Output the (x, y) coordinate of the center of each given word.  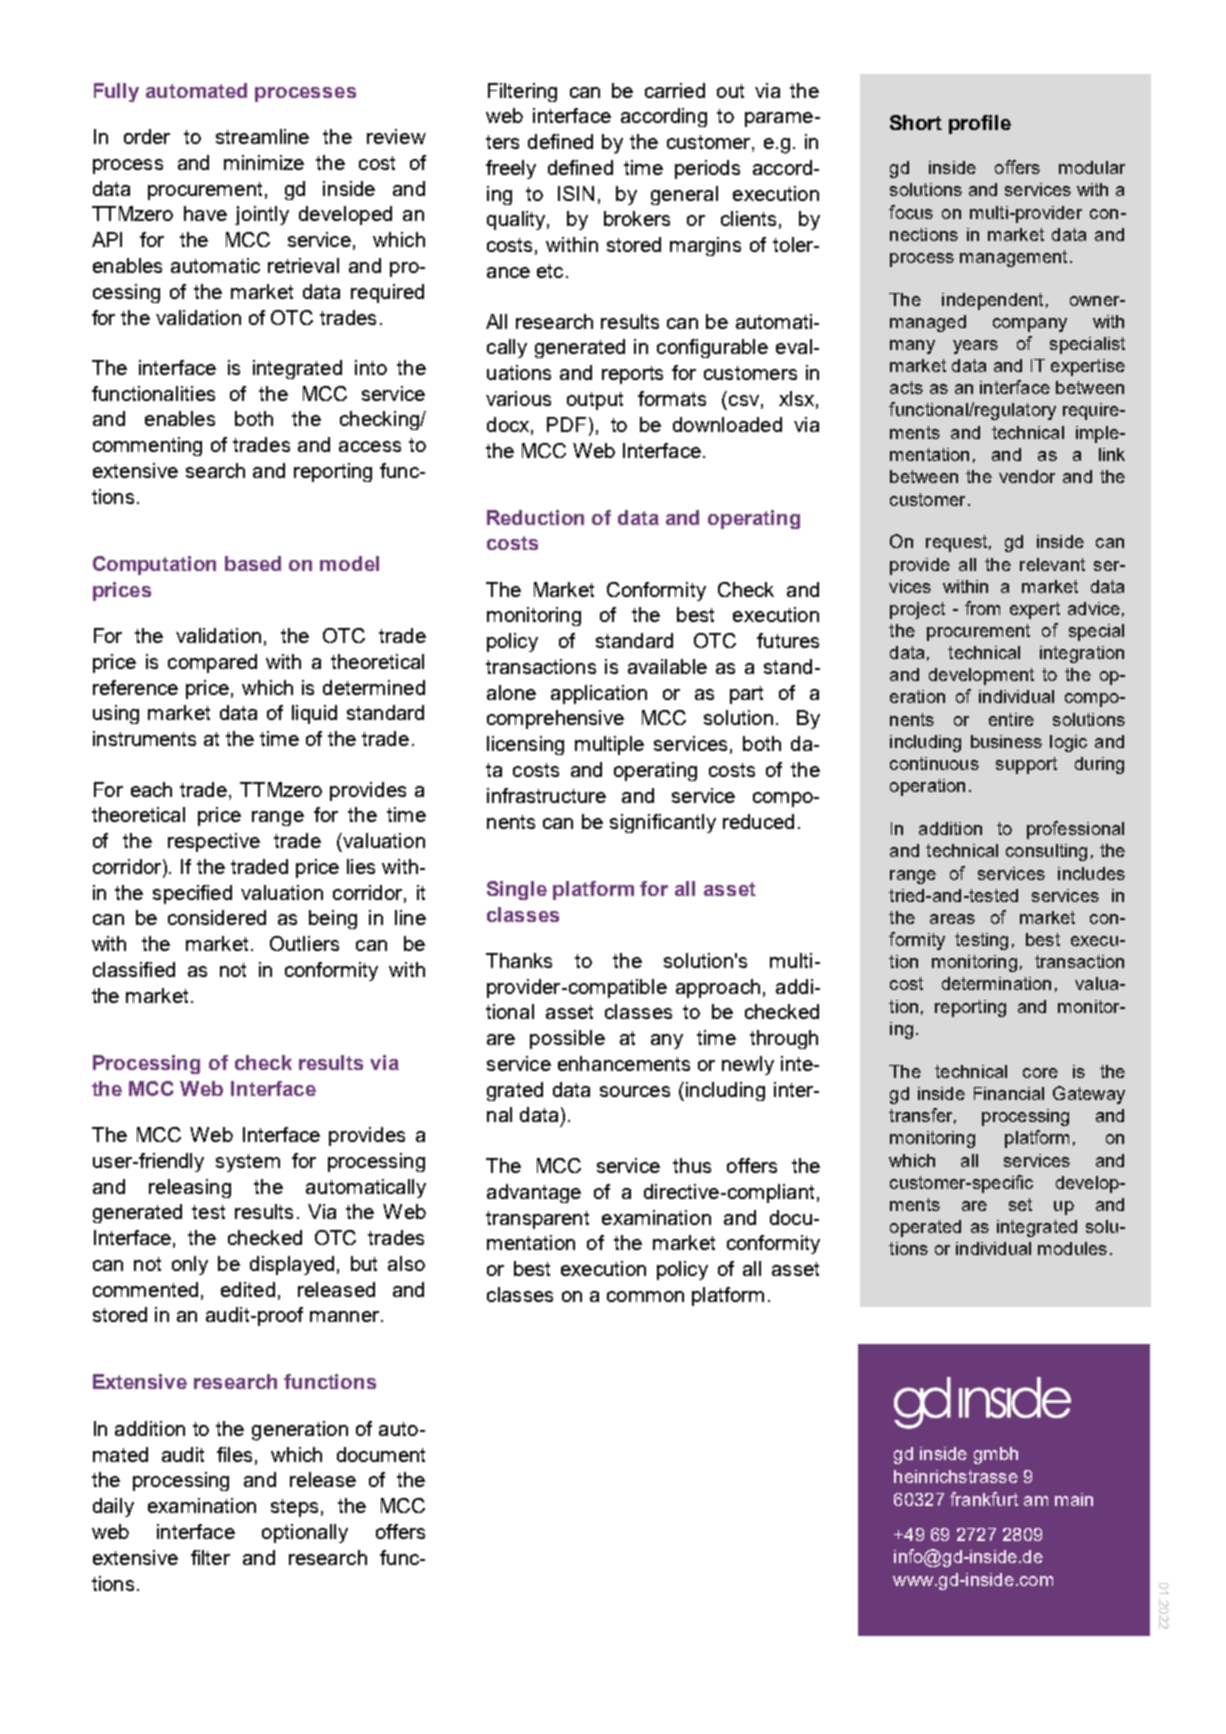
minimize (264, 162)
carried (675, 90)
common (645, 1296)
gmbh (996, 1455)
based (253, 563)
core (1040, 1073)
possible (567, 1039)
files (234, 1454)
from (982, 608)
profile (980, 124)
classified (134, 969)
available (667, 666)
